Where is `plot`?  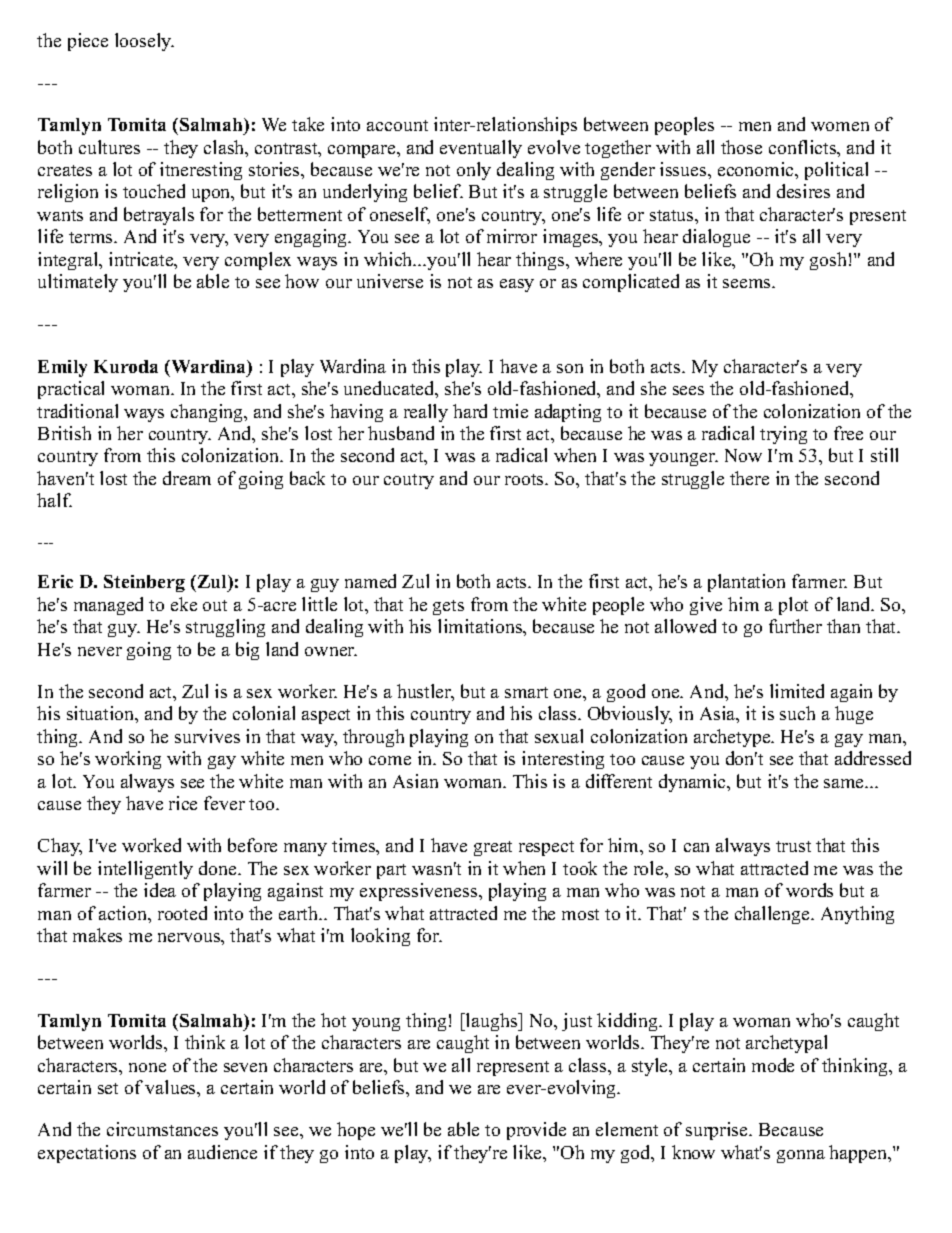 plot is located at coordinates (793, 606).
